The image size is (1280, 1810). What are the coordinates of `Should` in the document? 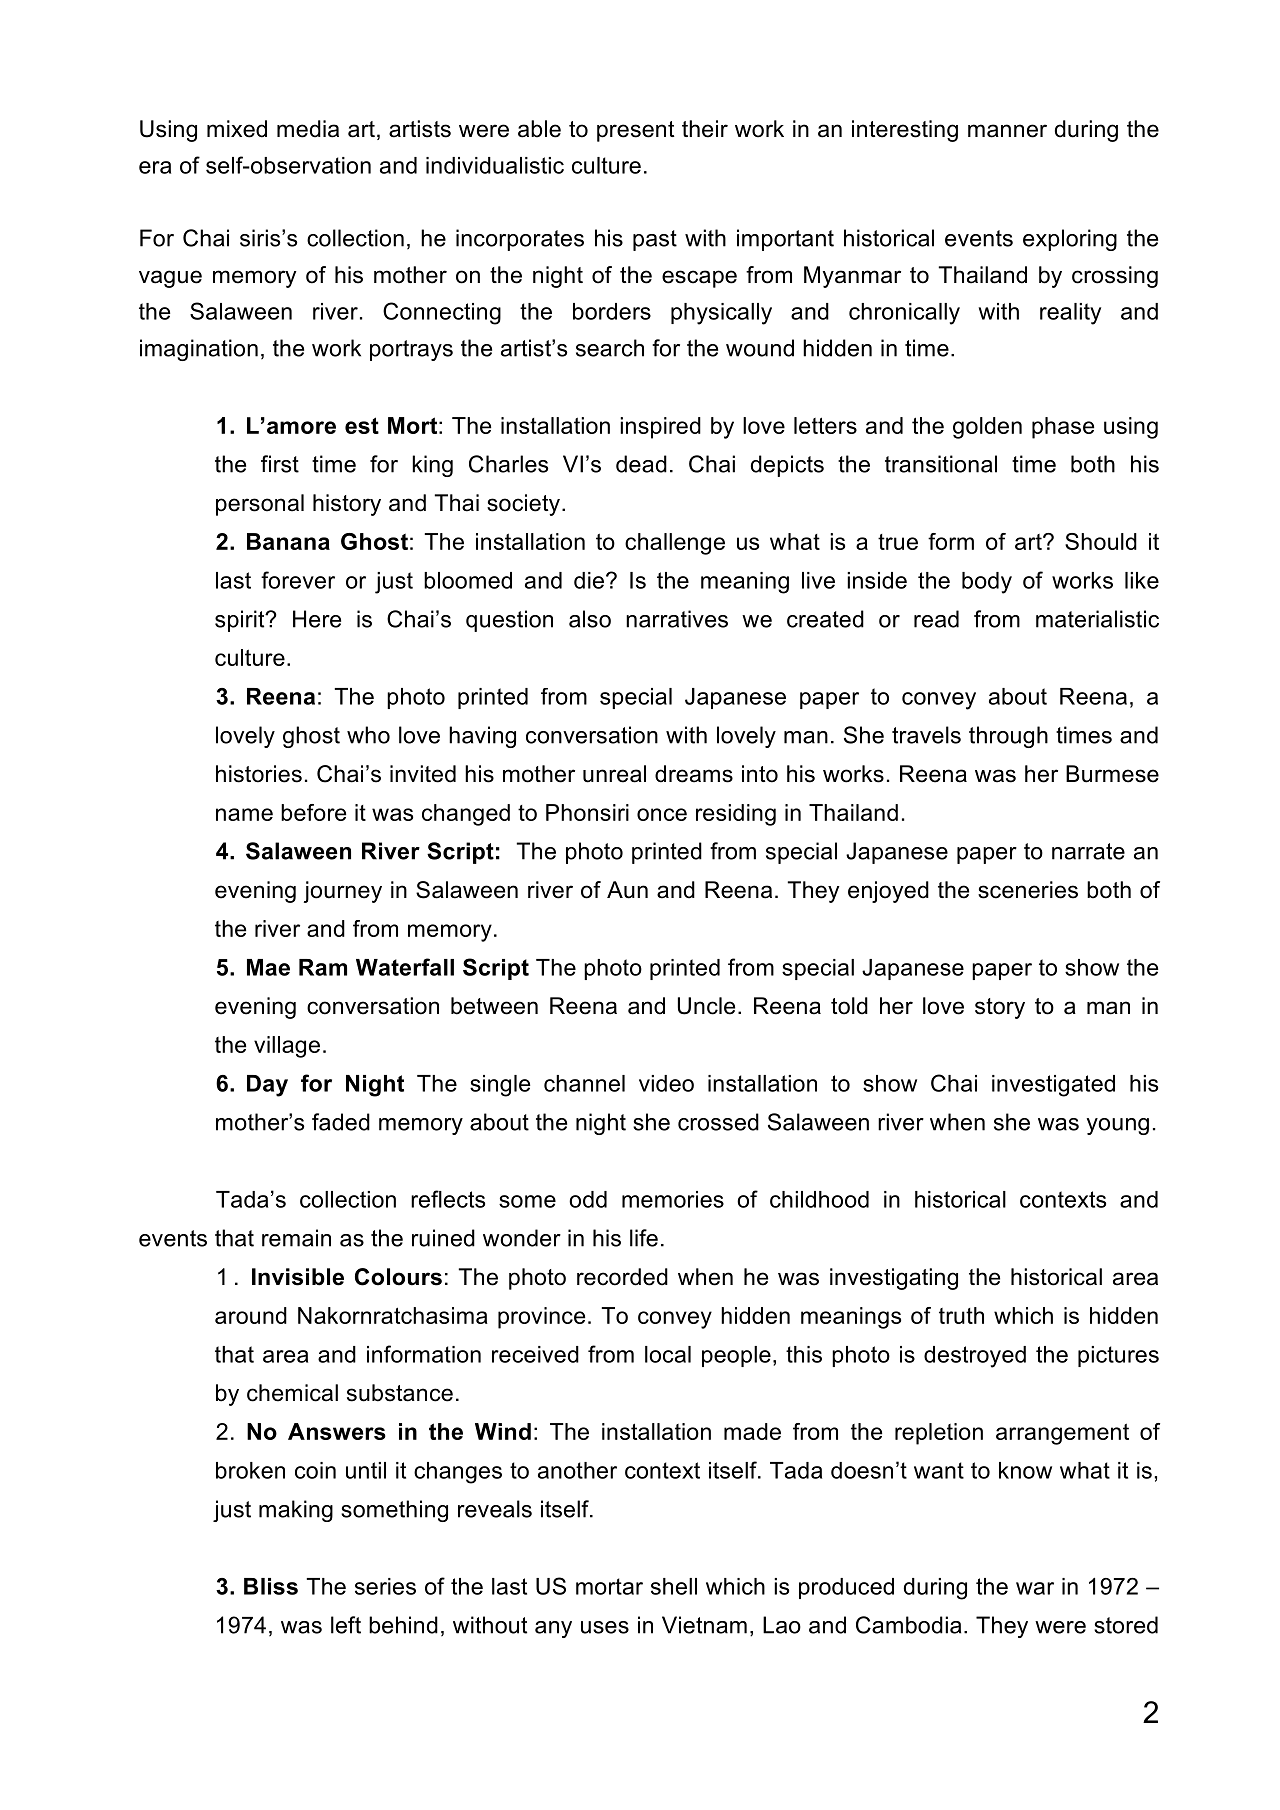 It's located at (1101, 541).
